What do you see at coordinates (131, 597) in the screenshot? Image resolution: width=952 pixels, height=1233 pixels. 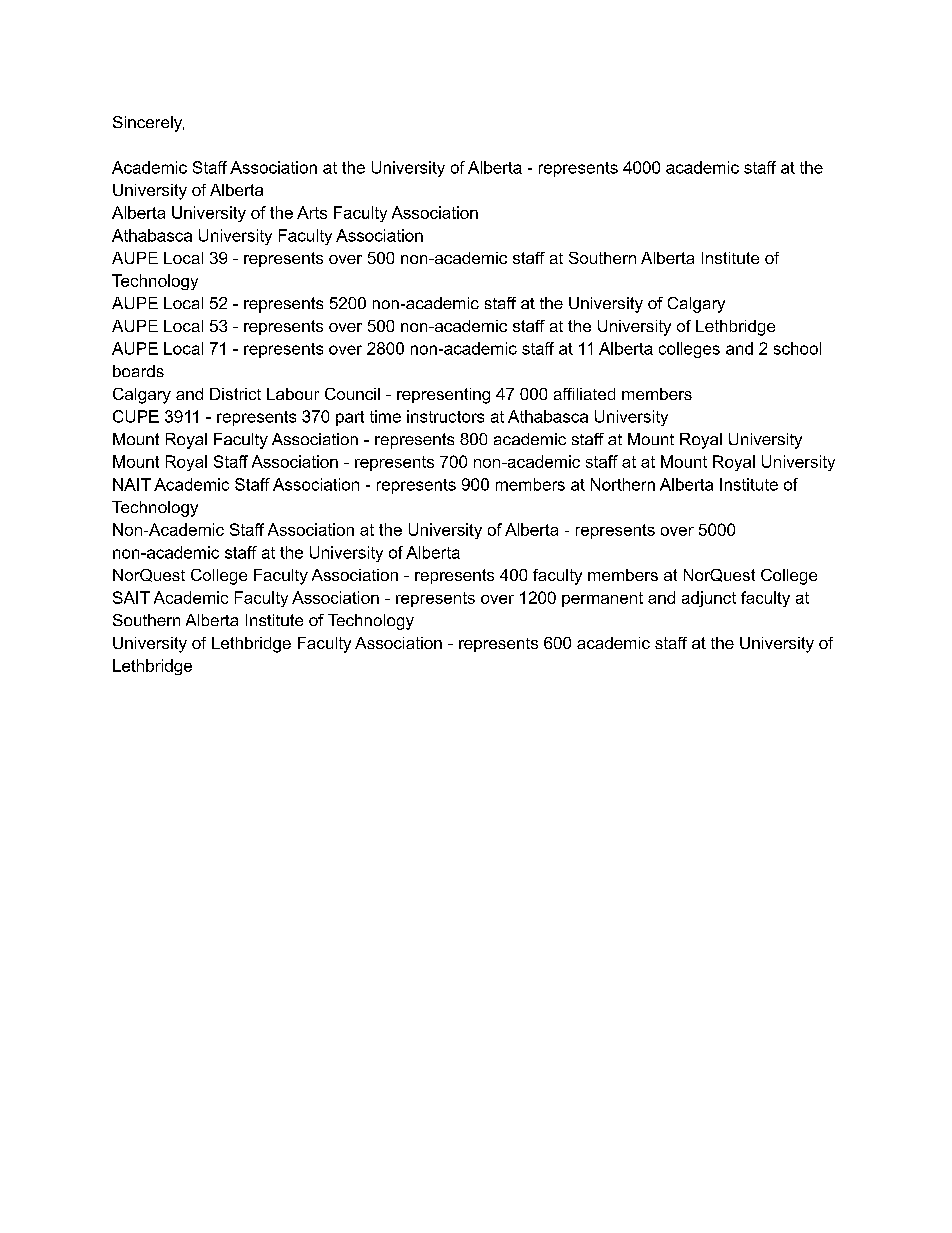 I see `SAIT` at bounding box center [131, 597].
